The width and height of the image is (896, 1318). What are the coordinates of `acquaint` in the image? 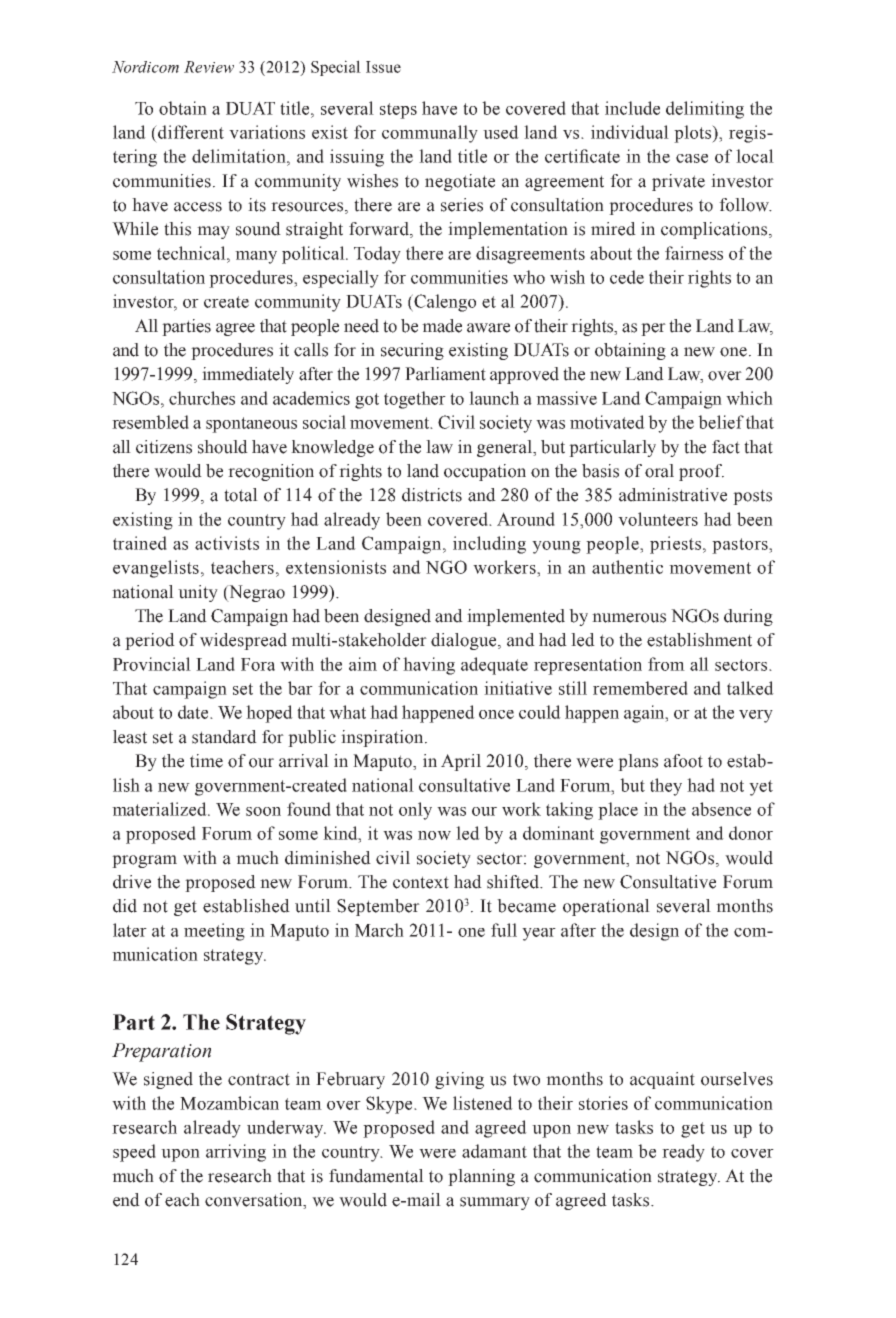 It's located at (662, 1080).
